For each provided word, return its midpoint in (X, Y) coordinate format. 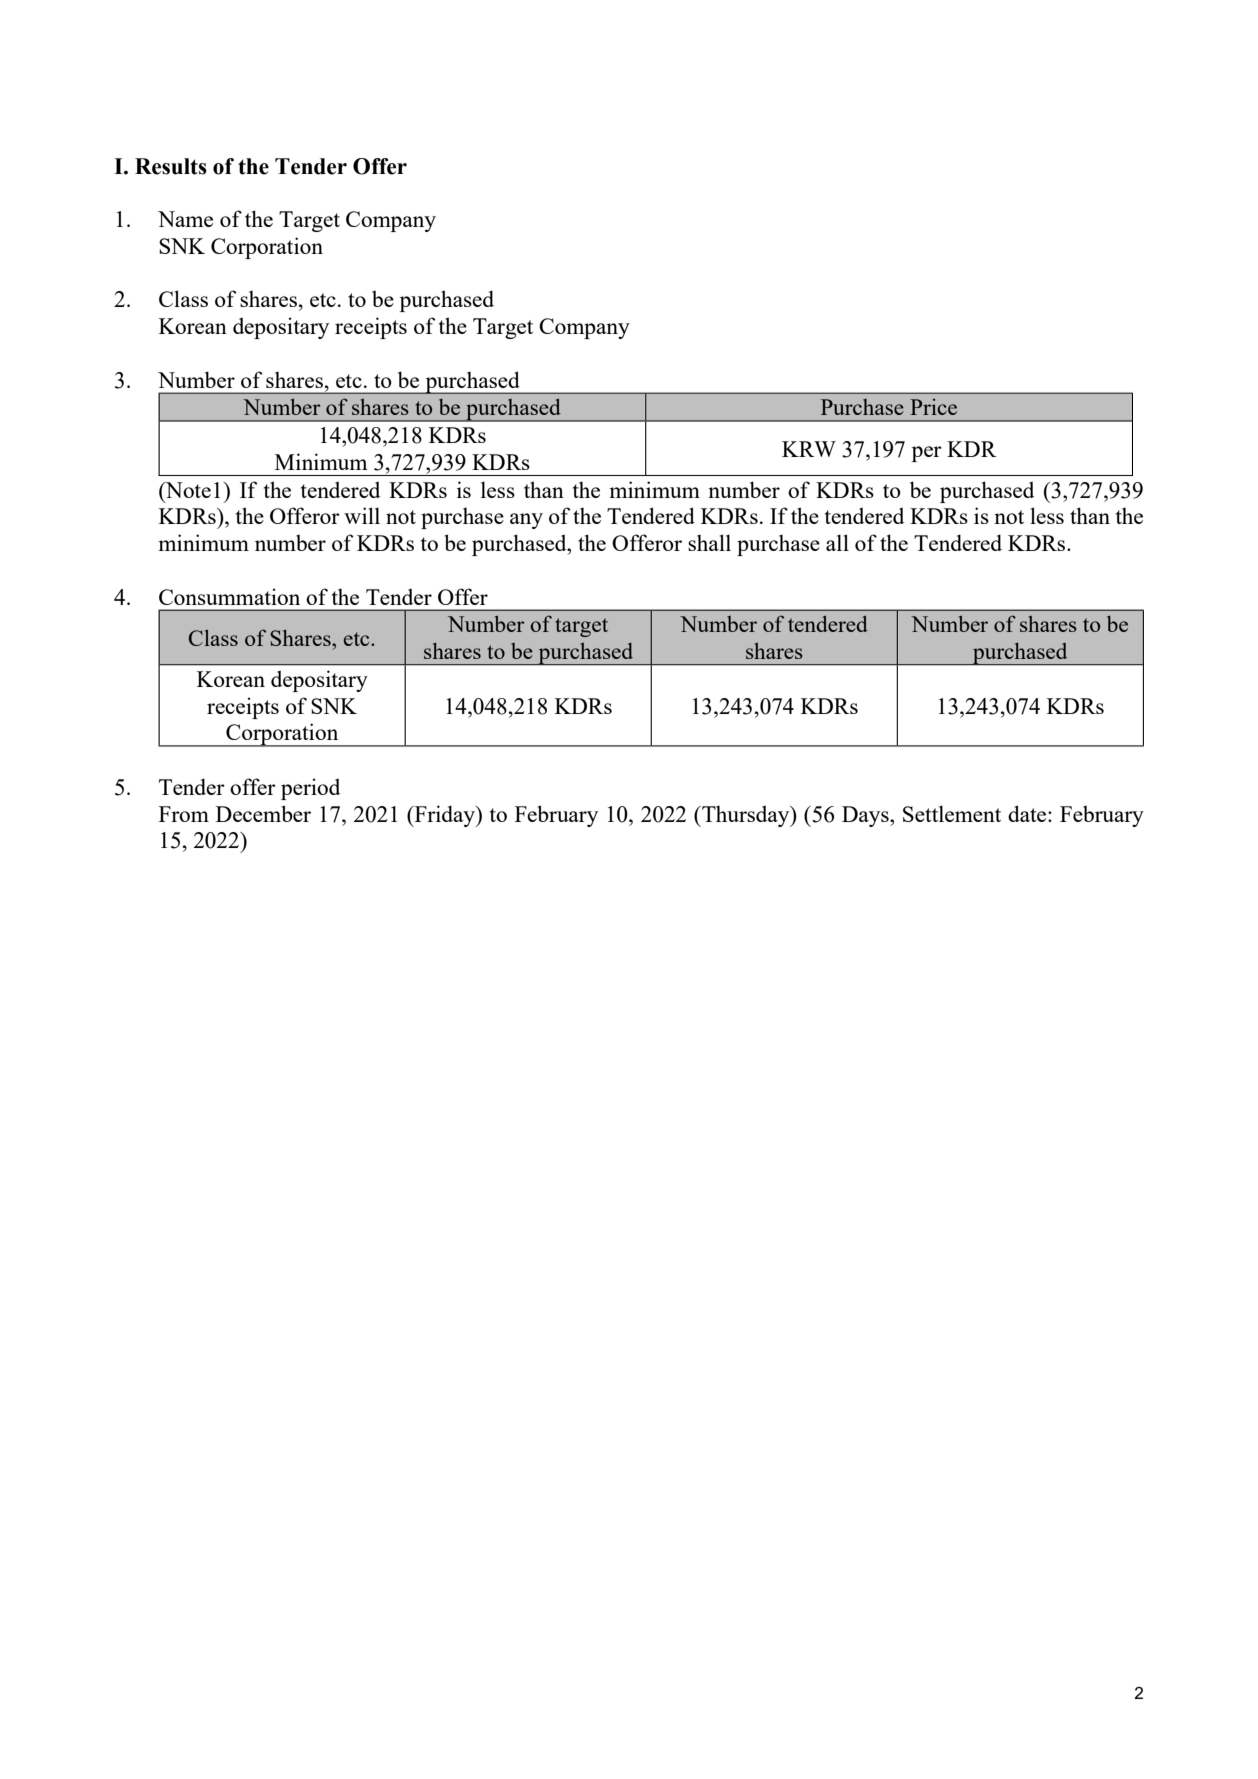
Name (185, 219)
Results (171, 166)
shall (709, 542)
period (310, 789)
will (362, 515)
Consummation (229, 596)
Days (866, 816)
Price (933, 407)
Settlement (952, 813)
